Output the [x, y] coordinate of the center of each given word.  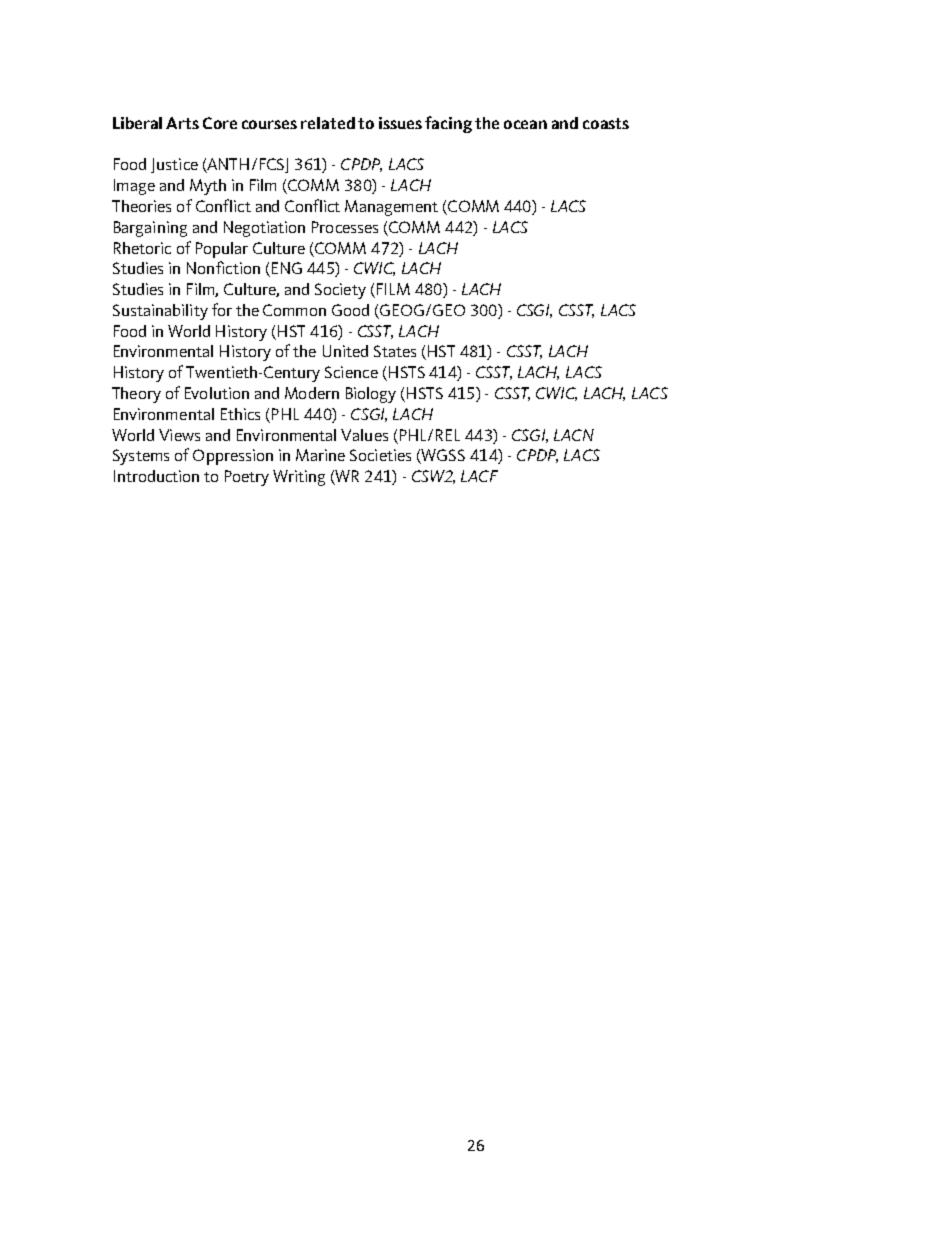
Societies [380, 455]
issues [400, 123]
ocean [525, 124]
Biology [371, 395]
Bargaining [150, 229]
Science [351, 372]
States [395, 351]
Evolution [217, 393]
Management [391, 208]
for [222, 309]
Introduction [156, 476]
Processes [345, 227]
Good [350, 310]
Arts [182, 123]
